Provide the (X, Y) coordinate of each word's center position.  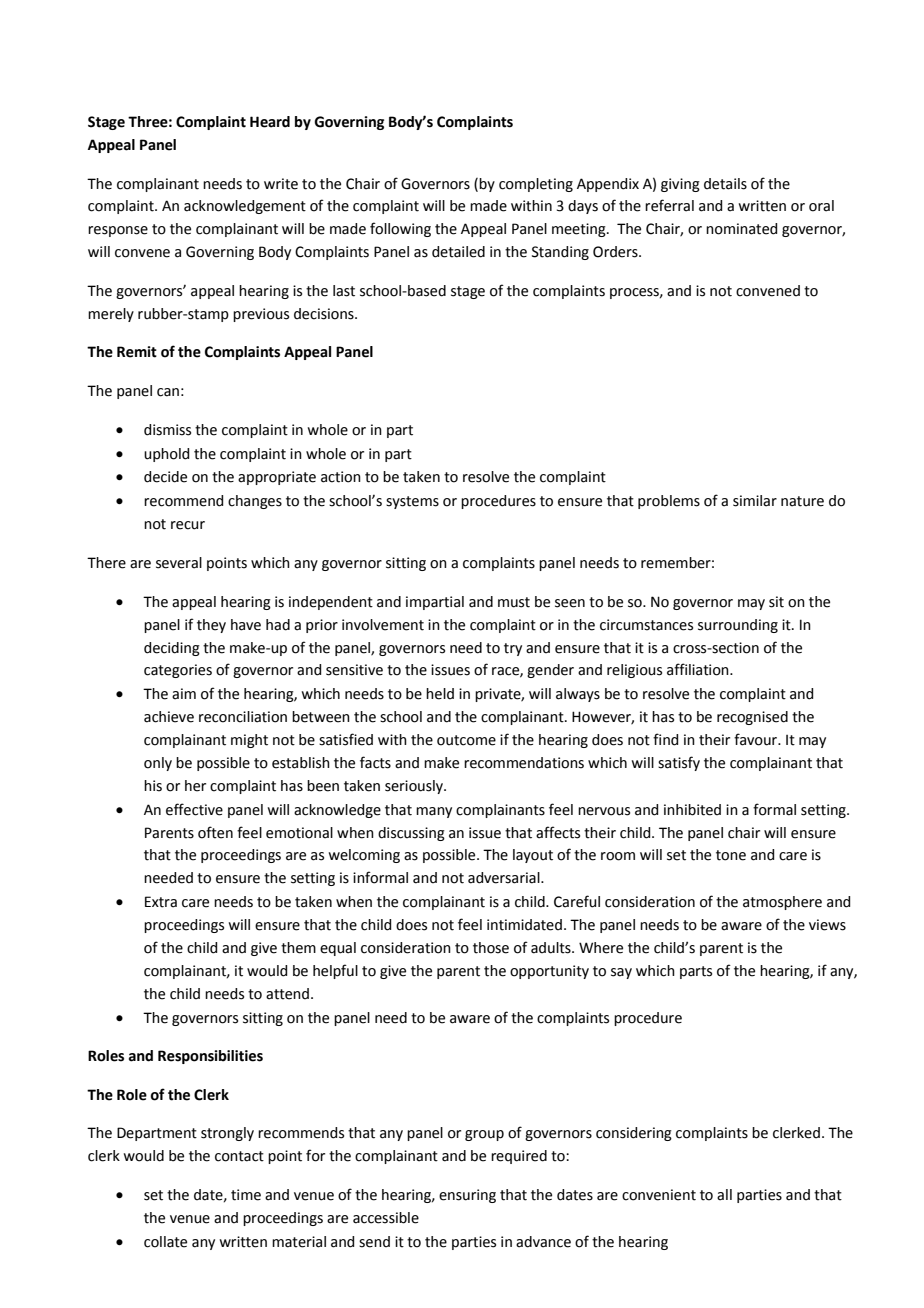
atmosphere (782, 903)
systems (412, 502)
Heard (270, 122)
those (491, 948)
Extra (161, 902)
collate (165, 1242)
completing (536, 185)
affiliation (699, 669)
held (440, 694)
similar (755, 501)
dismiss (167, 430)
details (725, 184)
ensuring (467, 1196)
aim (184, 694)
